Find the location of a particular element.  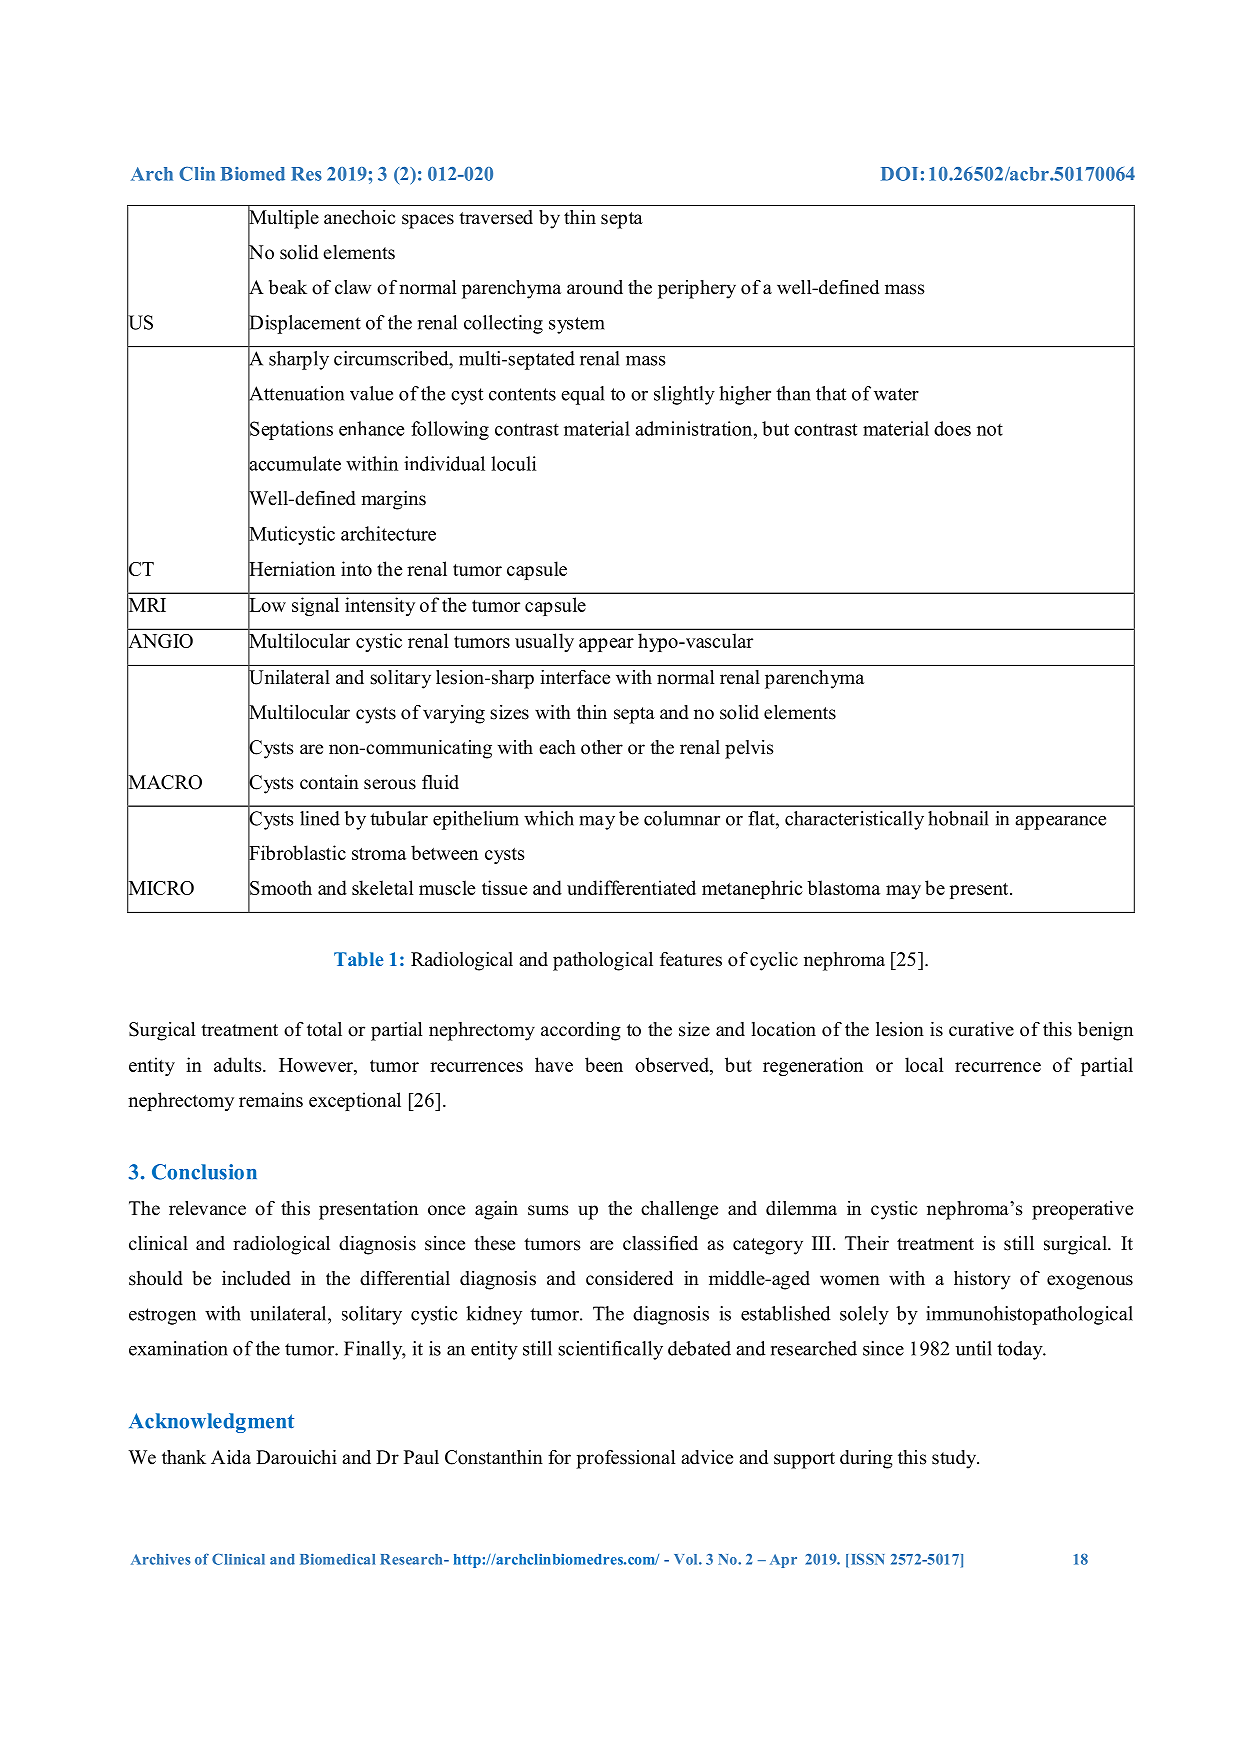

other is located at coordinates (602, 747).
